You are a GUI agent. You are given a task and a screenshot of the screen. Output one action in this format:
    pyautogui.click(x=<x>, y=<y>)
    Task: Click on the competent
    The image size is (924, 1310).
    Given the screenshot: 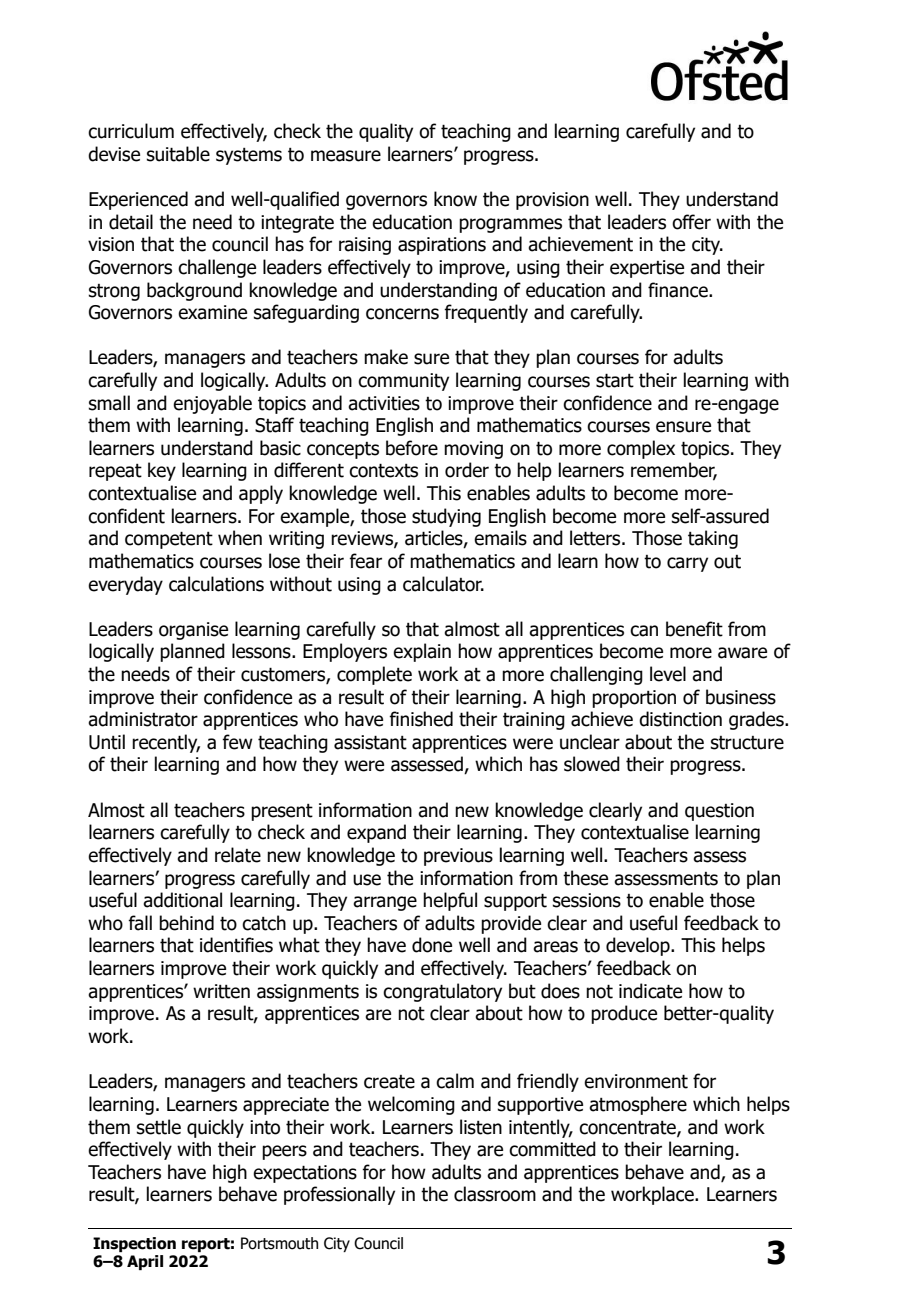 What is the action you would take?
    pyautogui.click(x=169, y=540)
